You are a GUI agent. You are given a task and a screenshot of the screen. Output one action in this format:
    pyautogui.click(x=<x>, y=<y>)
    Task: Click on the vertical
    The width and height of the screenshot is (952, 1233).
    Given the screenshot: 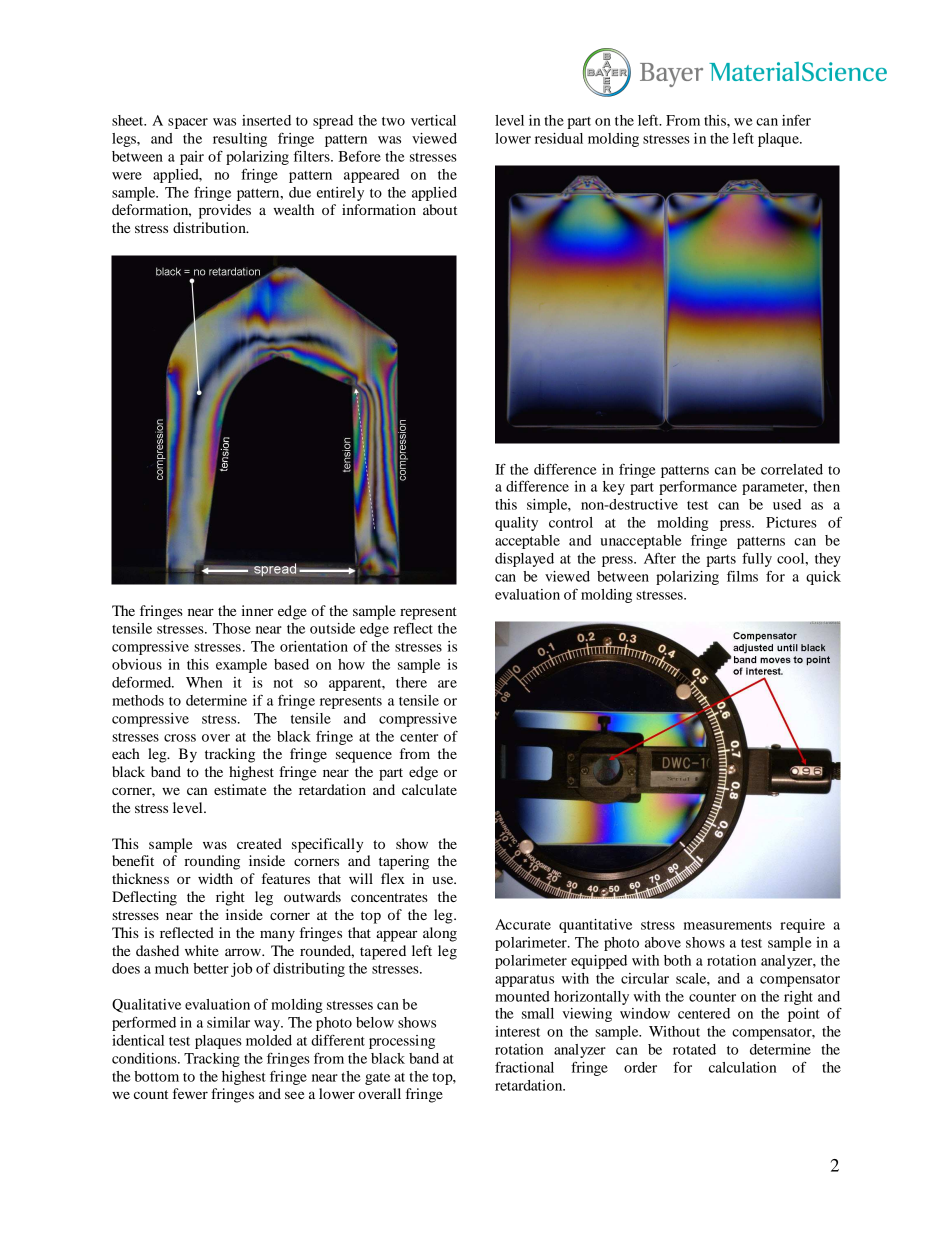 What is the action you would take?
    pyautogui.click(x=433, y=120)
